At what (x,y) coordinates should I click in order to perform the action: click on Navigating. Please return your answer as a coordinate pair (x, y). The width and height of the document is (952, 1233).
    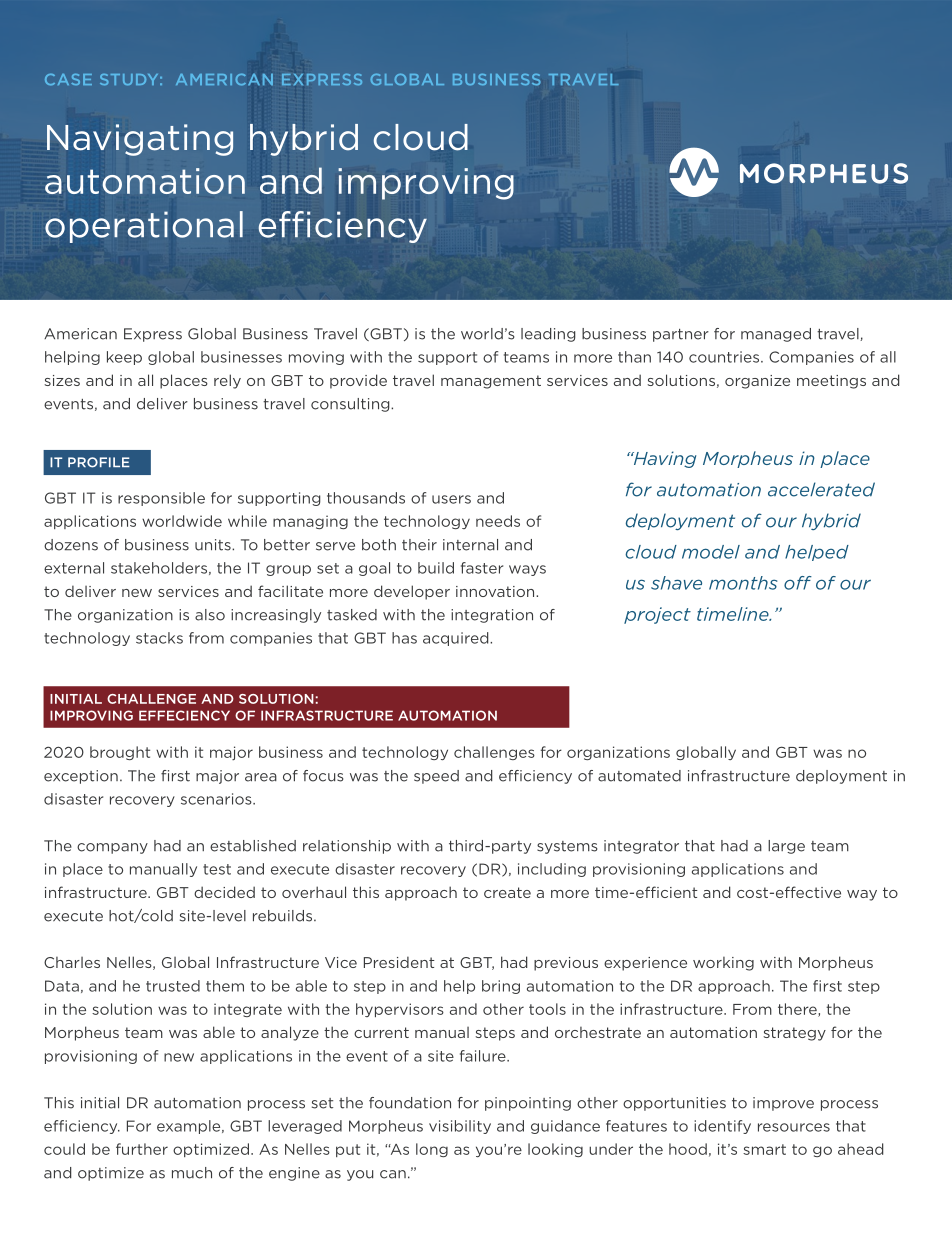
    Looking at the image, I should click on (140, 140).
